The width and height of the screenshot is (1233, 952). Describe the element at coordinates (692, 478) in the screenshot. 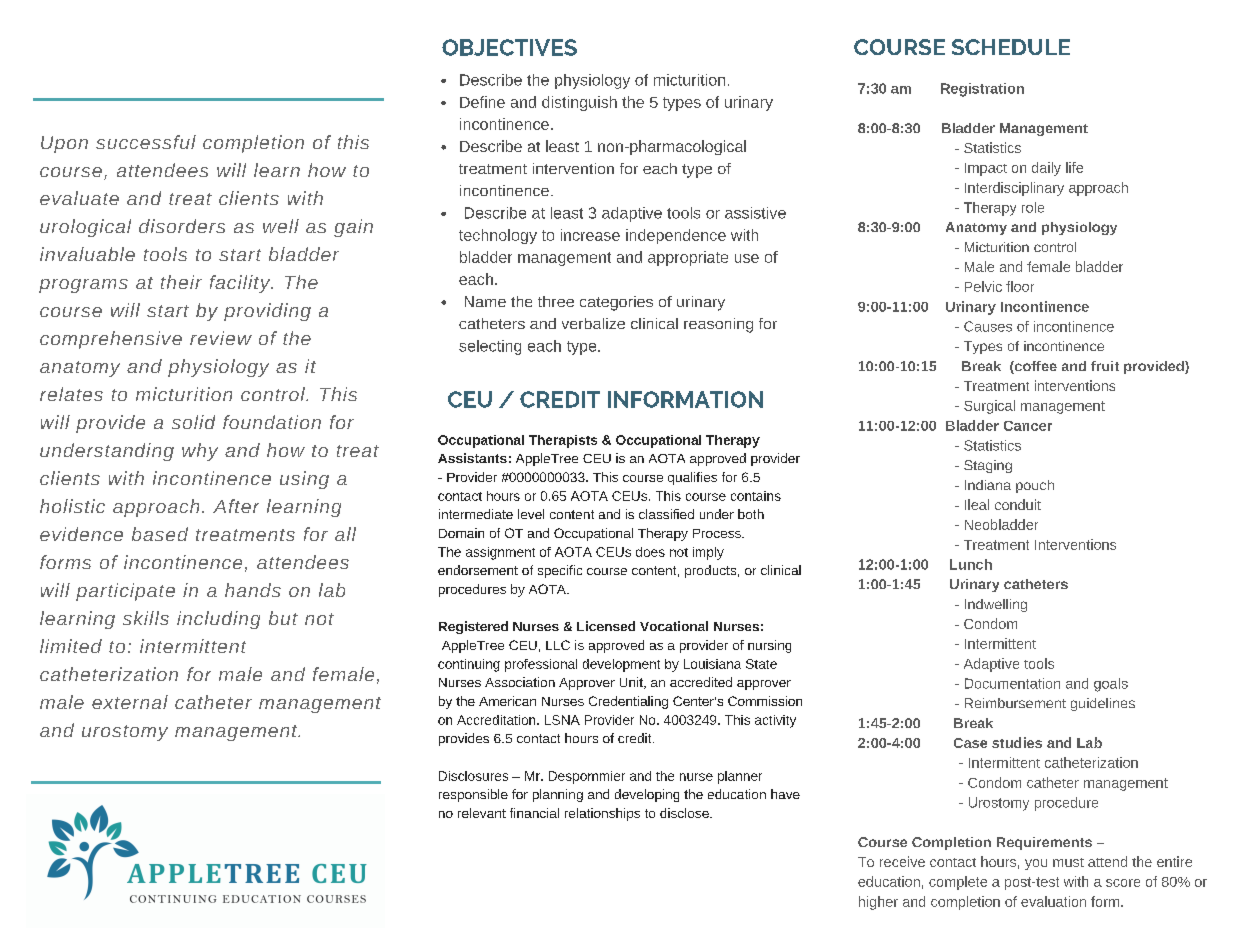

I see `qualifies` at that location.
